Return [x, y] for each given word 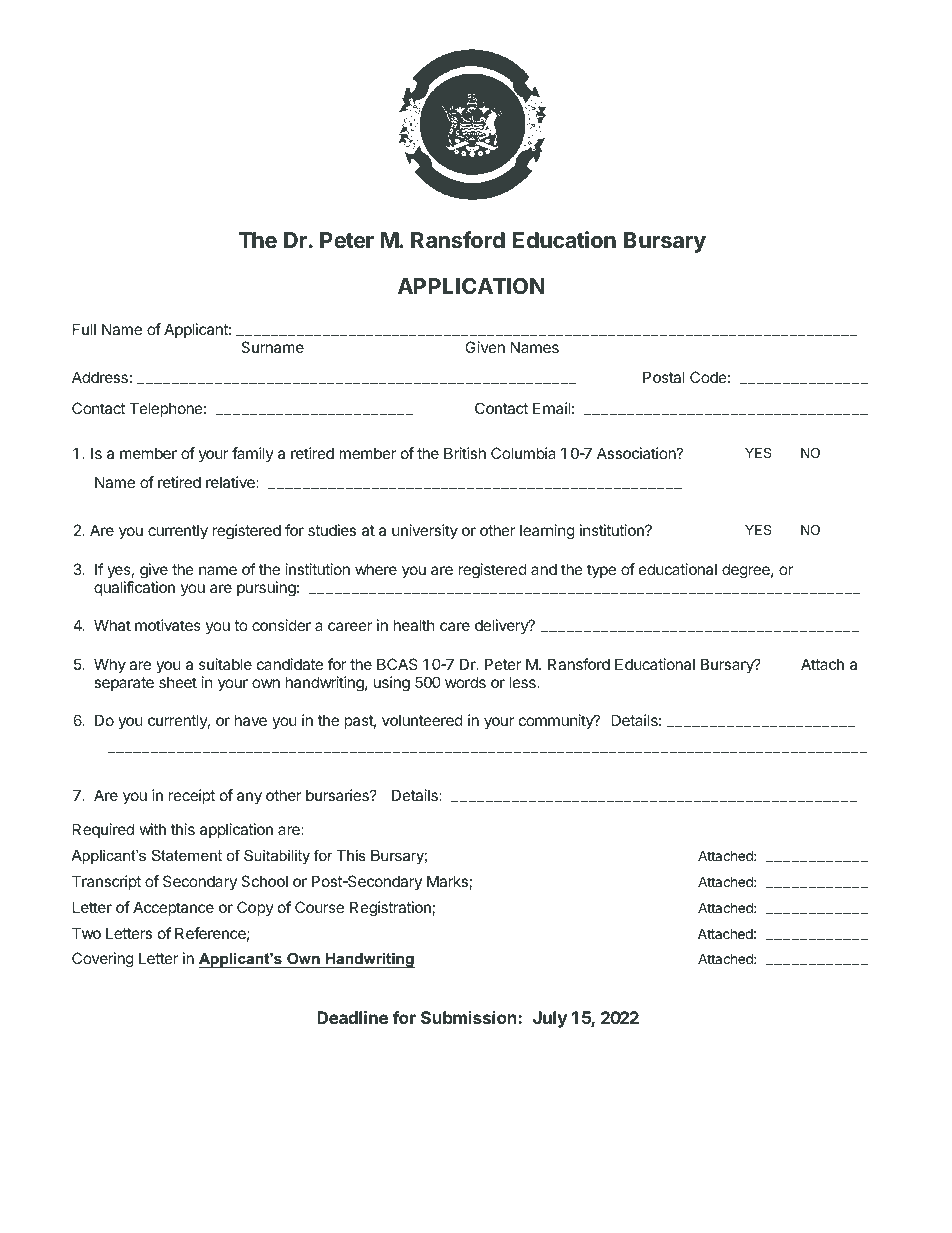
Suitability [277, 857]
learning [547, 532]
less [523, 682]
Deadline [352, 1017]
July [550, 1019]
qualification [134, 588]
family [253, 454]
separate [124, 684]
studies [332, 530]
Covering [103, 960]
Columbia [523, 453]
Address [100, 377]
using [392, 684]
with [153, 829]
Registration [391, 909]
